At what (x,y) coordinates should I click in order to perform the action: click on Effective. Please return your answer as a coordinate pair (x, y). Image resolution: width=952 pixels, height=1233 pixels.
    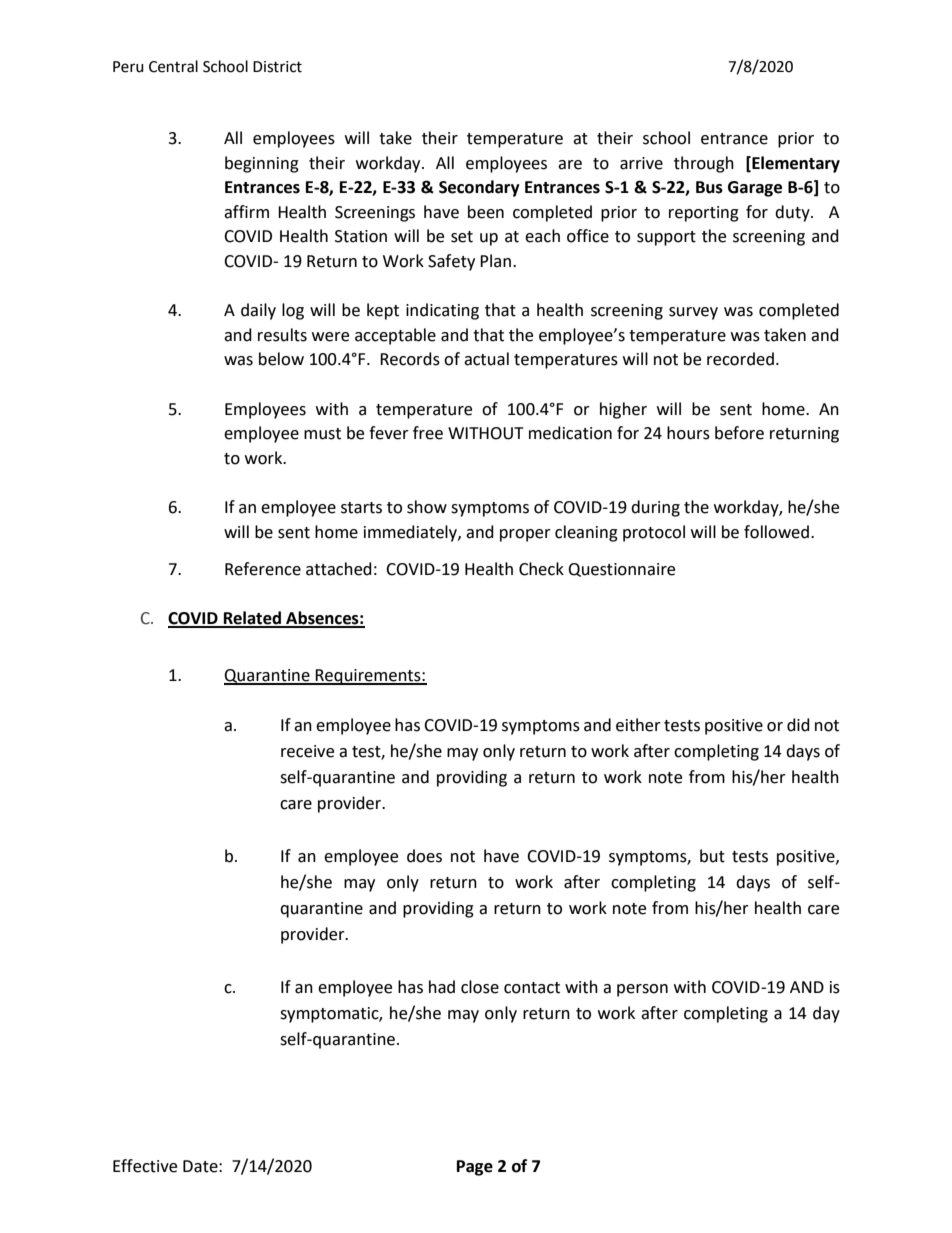
    Looking at the image, I should click on (145, 1166).
